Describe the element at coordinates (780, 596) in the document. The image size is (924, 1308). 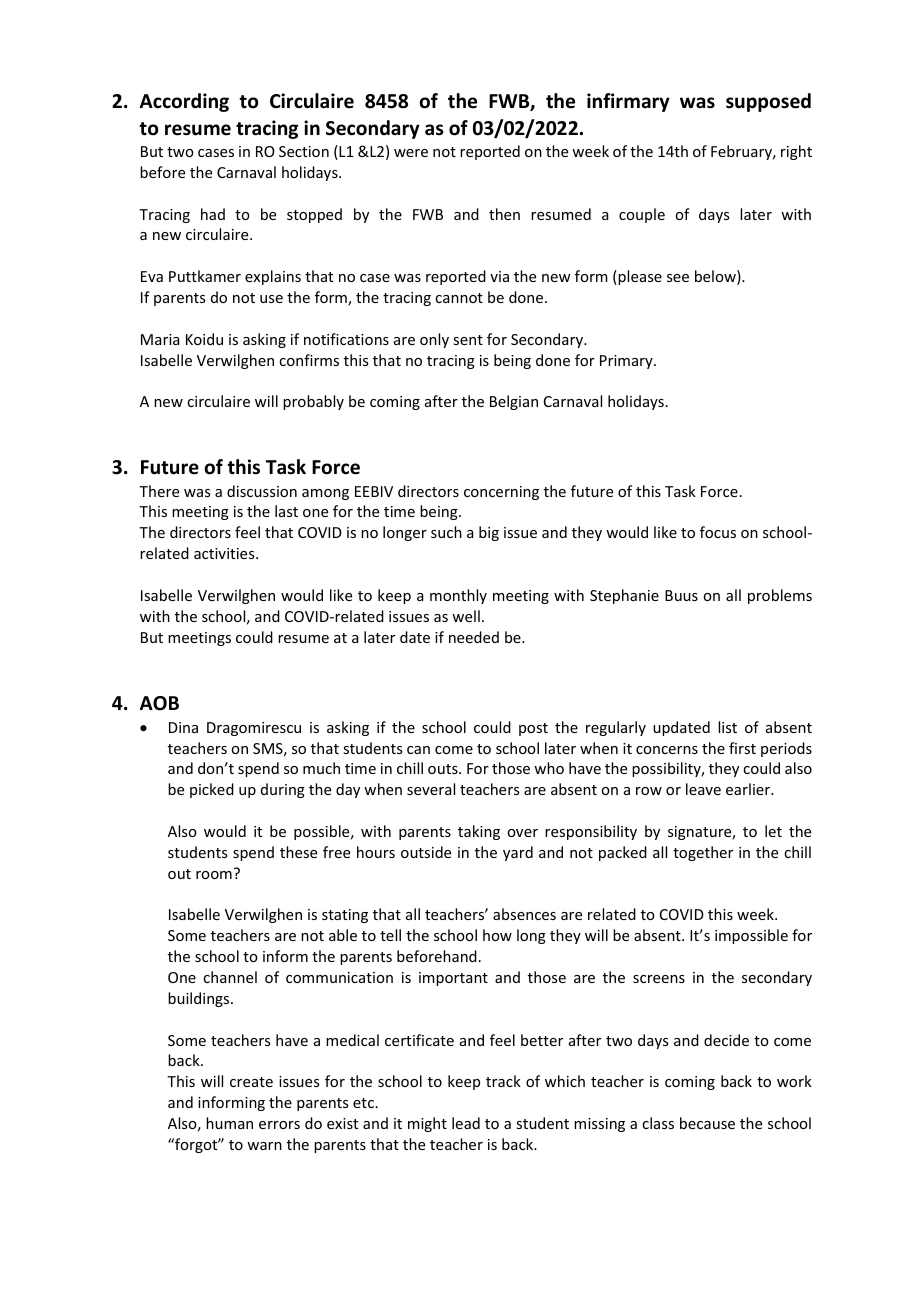
I see `problems` at that location.
